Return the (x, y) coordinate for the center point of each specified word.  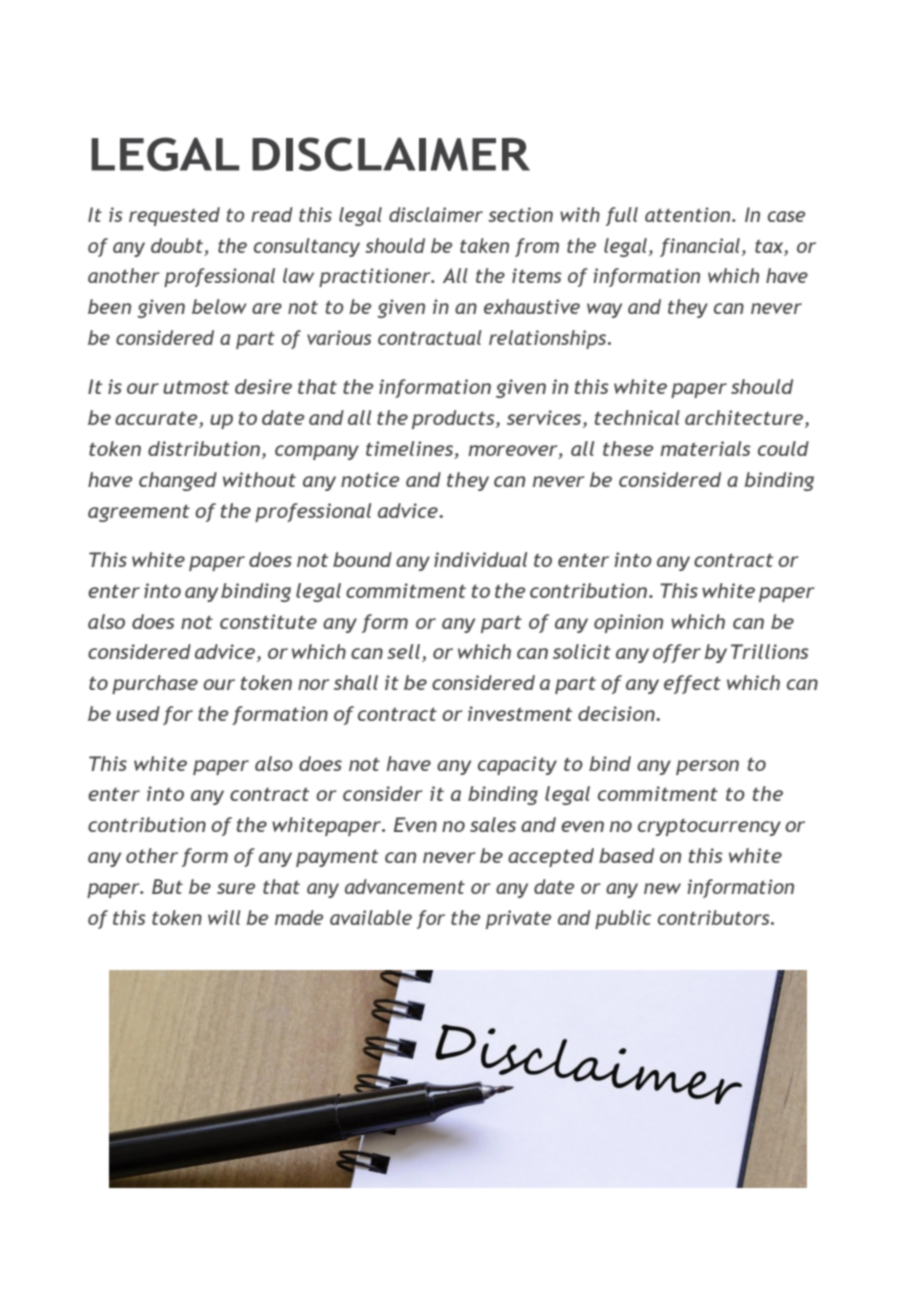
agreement (139, 513)
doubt (177, 245)
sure (236, 888)
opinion (628, 623)
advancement (405, 886)
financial (700, 247)
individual (480, 559)
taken (484, 245)
